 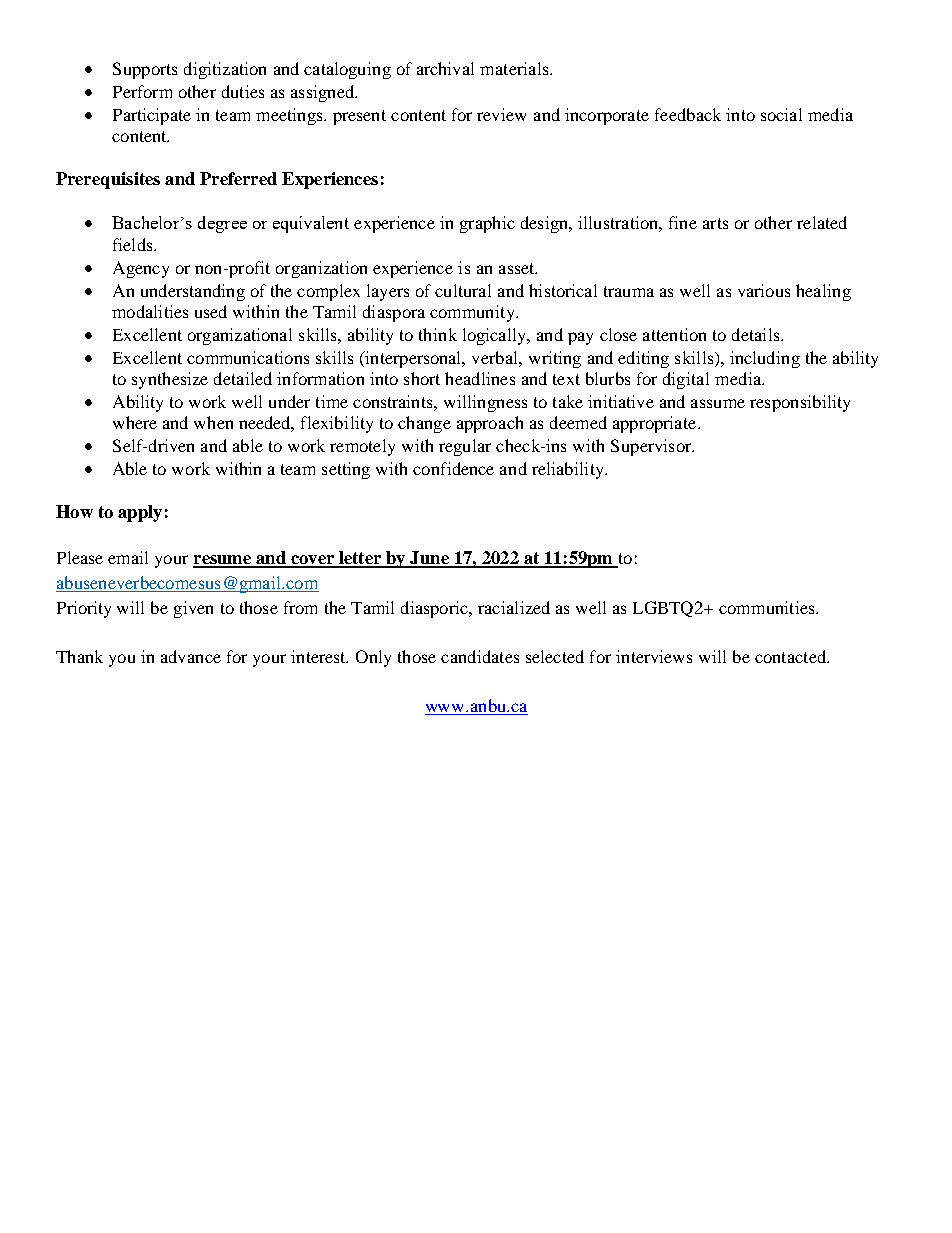 What do you see at coordinates (765, 359) in the screenshot?
I see `including` at bounding box center [765, 359].
